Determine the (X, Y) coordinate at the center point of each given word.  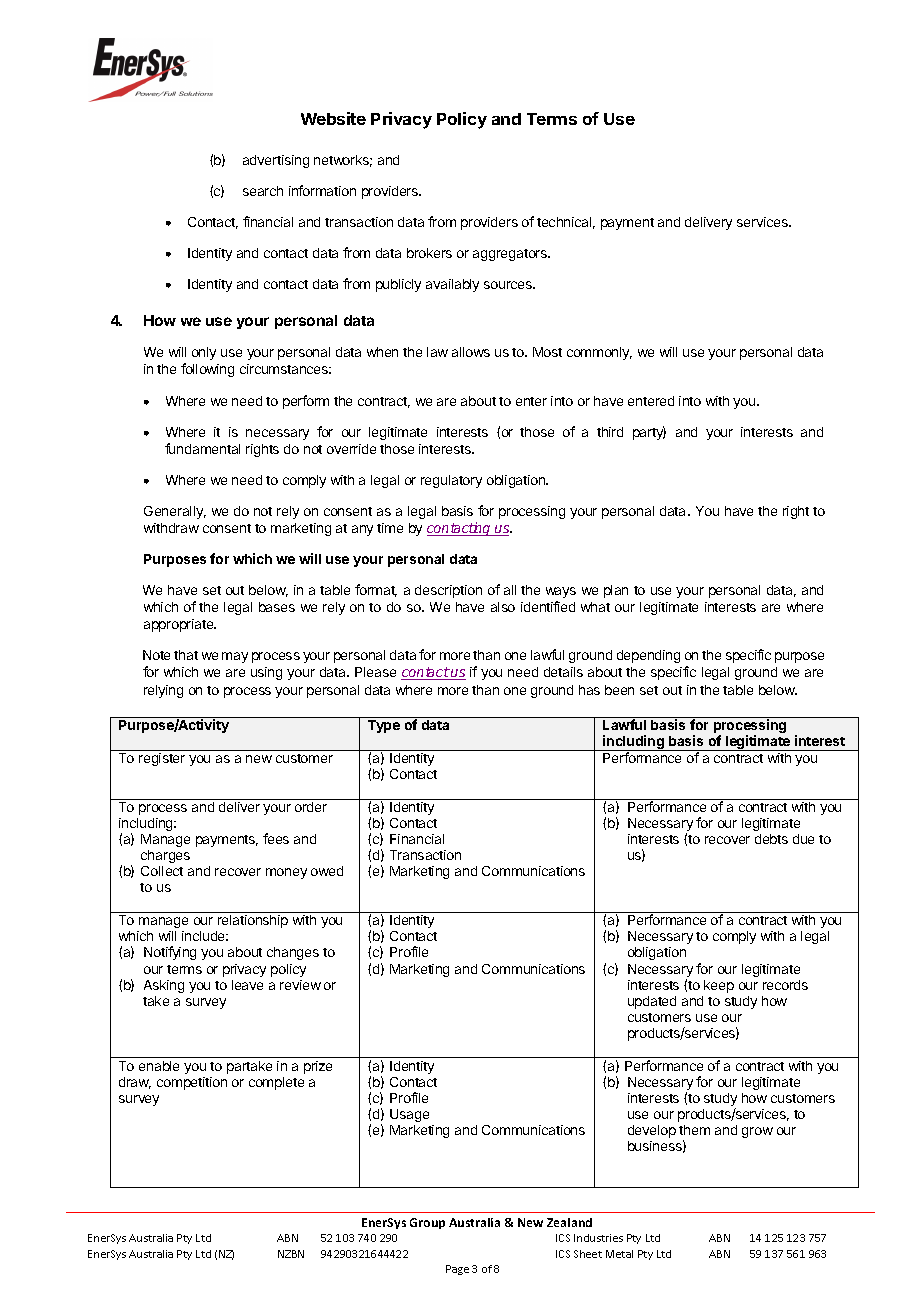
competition (192, 1083)
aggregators (511, 255)
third (610, 432)
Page (457, 1270)
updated (652, 1002)
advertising (276, 161)
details (563, 672)
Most (547, 352)
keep (719, 986)
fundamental (202, 448)
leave (247, 985)
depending (648, 656)
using (266, 673)
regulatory (451, 481)
